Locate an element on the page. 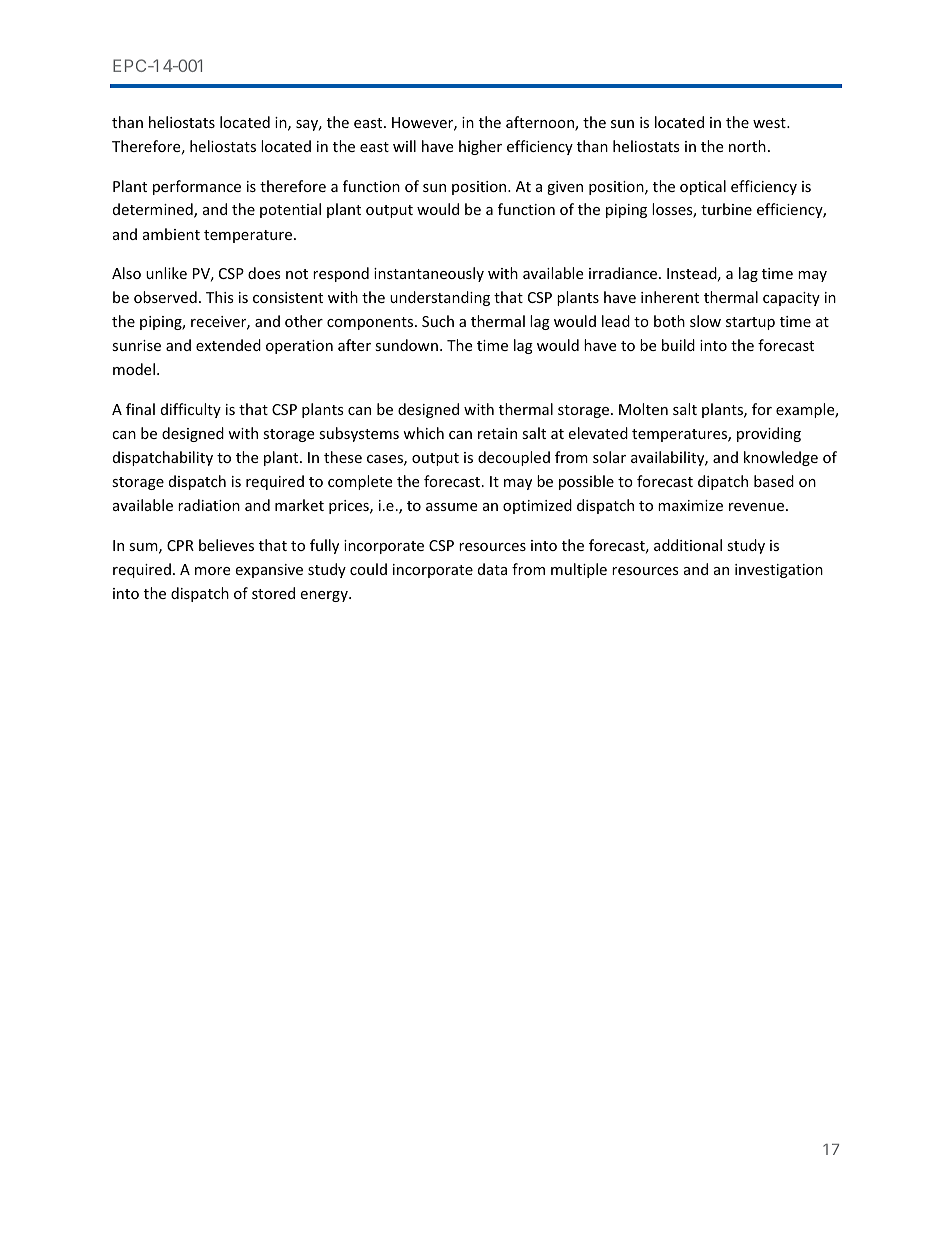 The width and height of the image is (952, 1233). instantaneously is located at coordinates (429, 274).
